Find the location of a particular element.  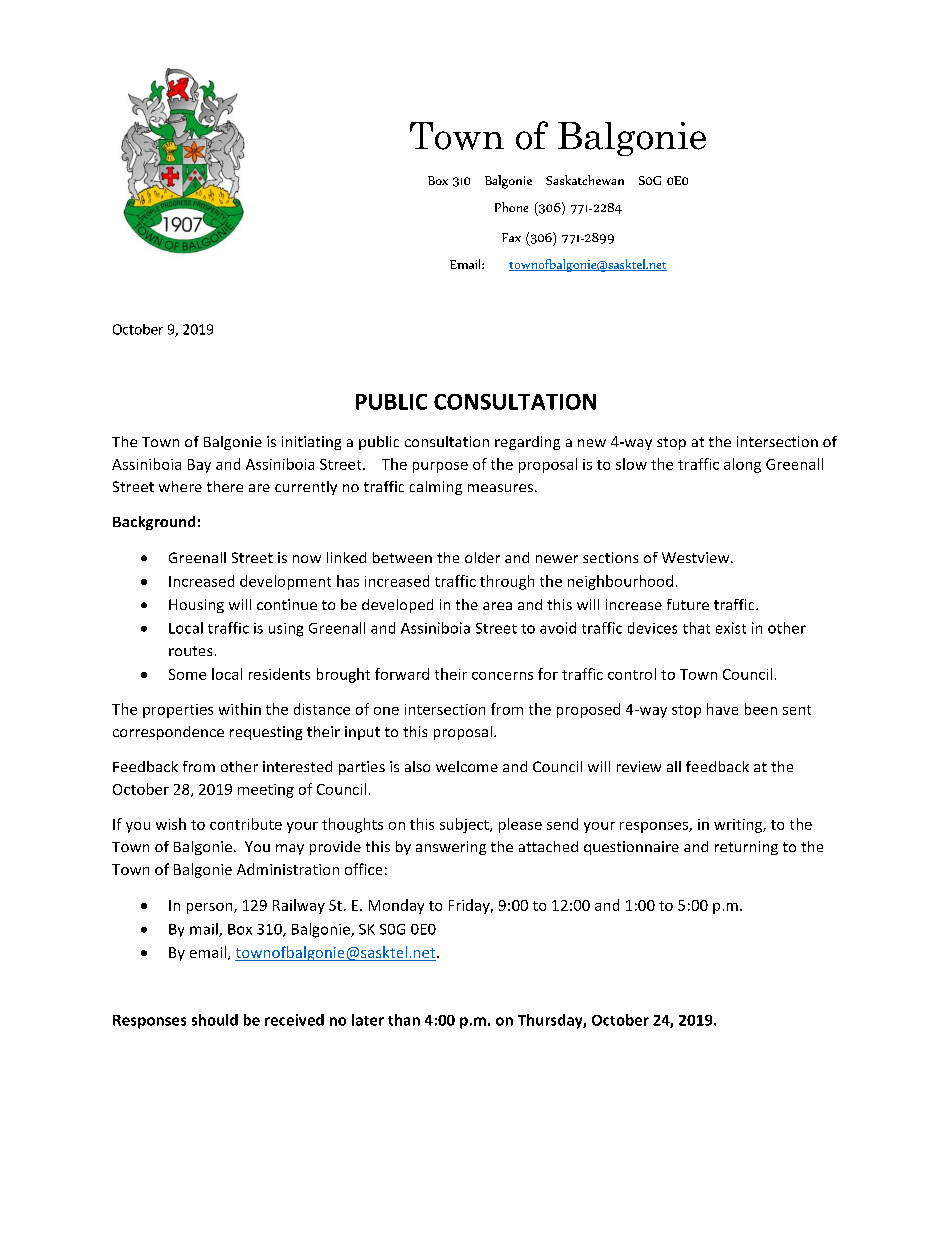

Phone is located at coordinates (511, 207).
